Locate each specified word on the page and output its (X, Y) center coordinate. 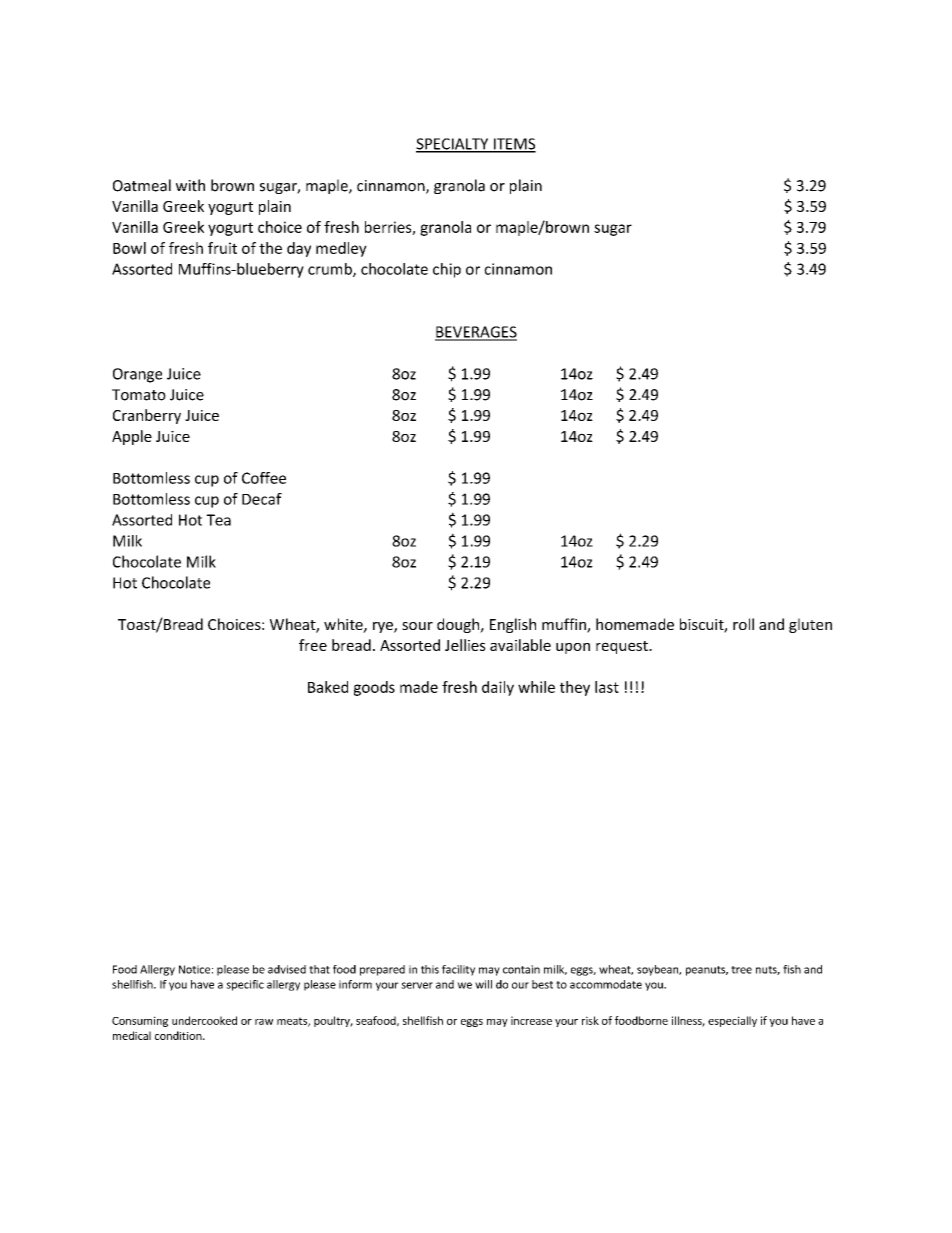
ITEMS (513, 145)
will (483, 984)
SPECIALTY (453, 145)
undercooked (204, 1020)
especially (732, 1021)
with (190, 185)
